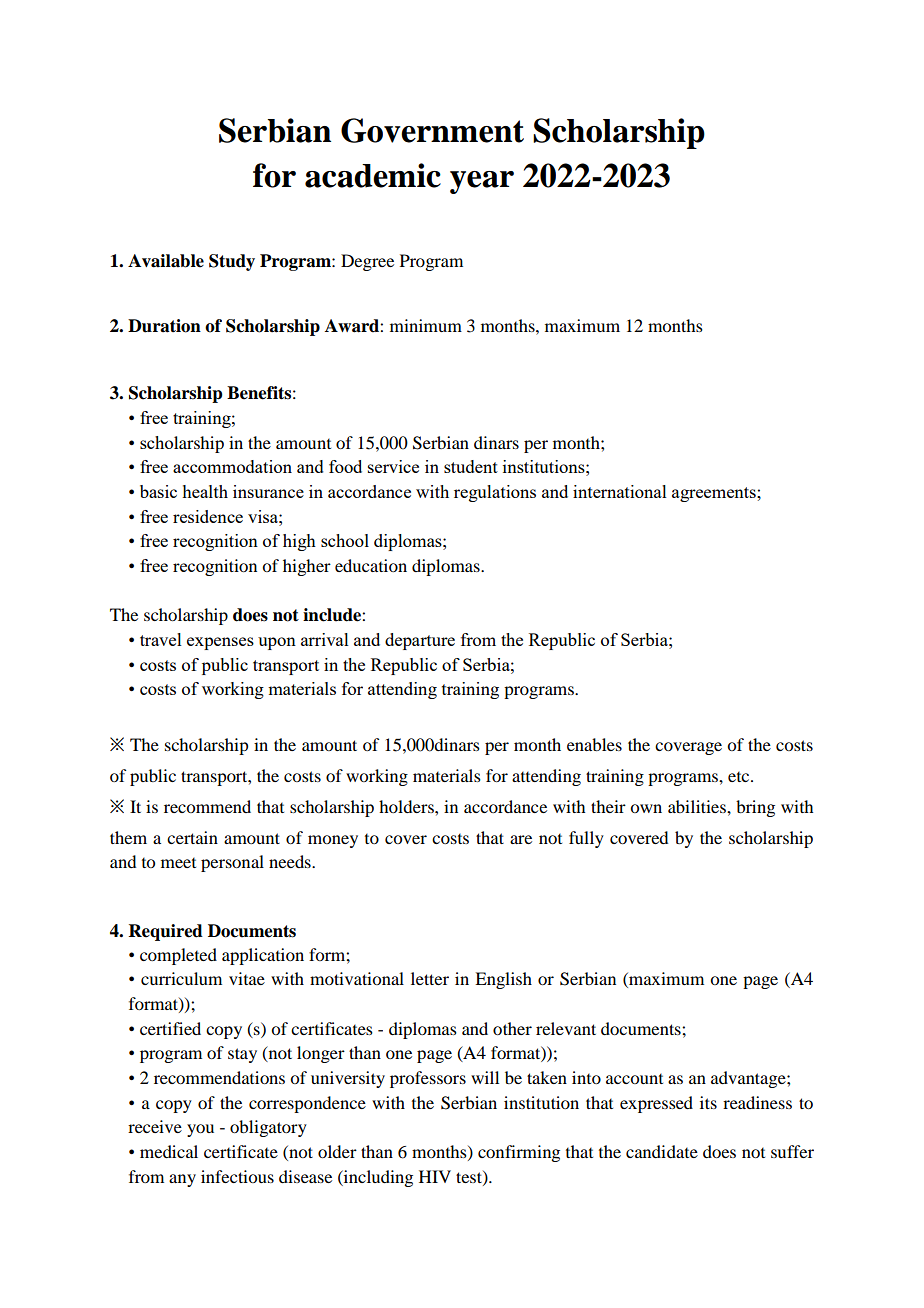 The height and width of the image is (1308, 924). I want to click on expenses, so click(220, 643).
